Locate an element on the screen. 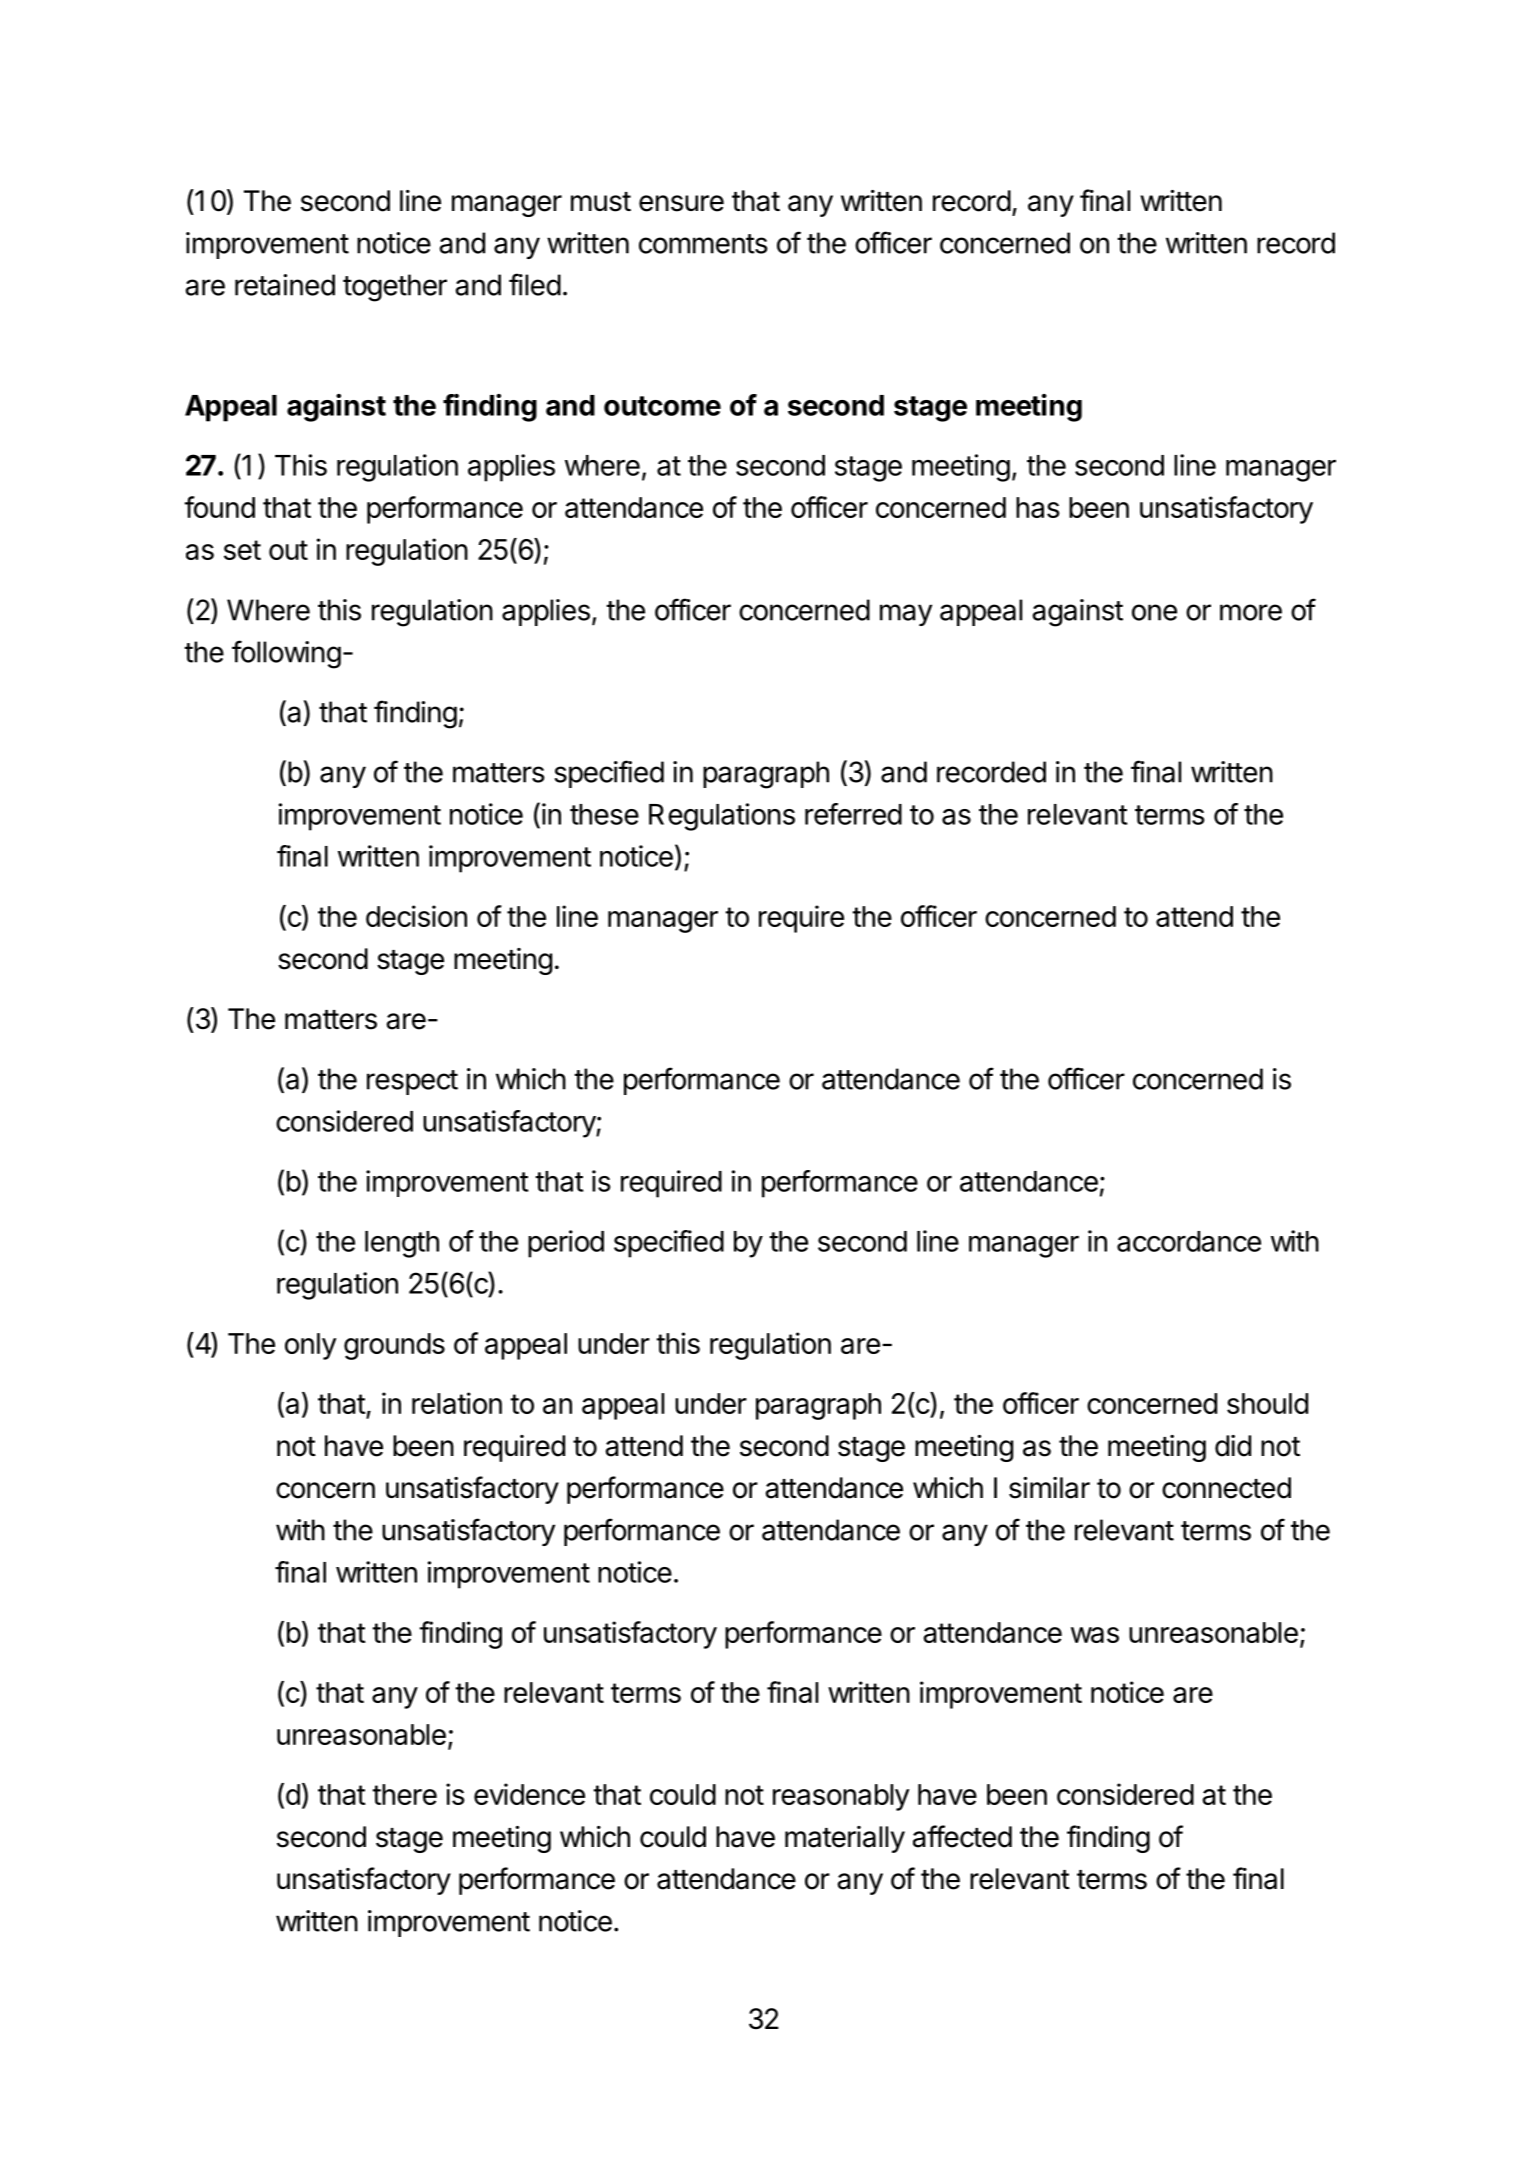 The width and height of the screenshot is (1526, 2158). accordance is located at coordinates (1189, 1241).
